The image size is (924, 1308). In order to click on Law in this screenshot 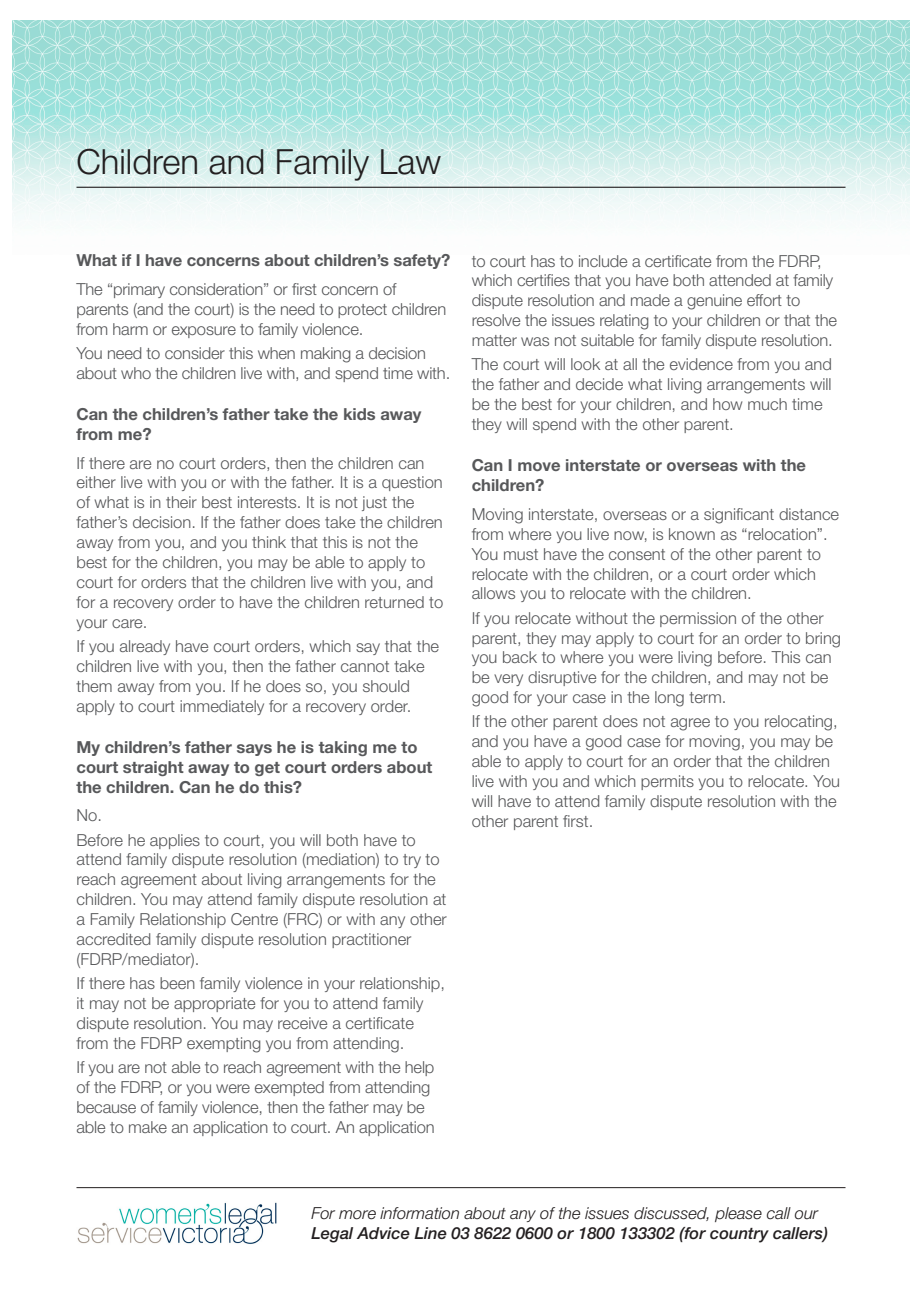, I will do `click(411, 162)`.
